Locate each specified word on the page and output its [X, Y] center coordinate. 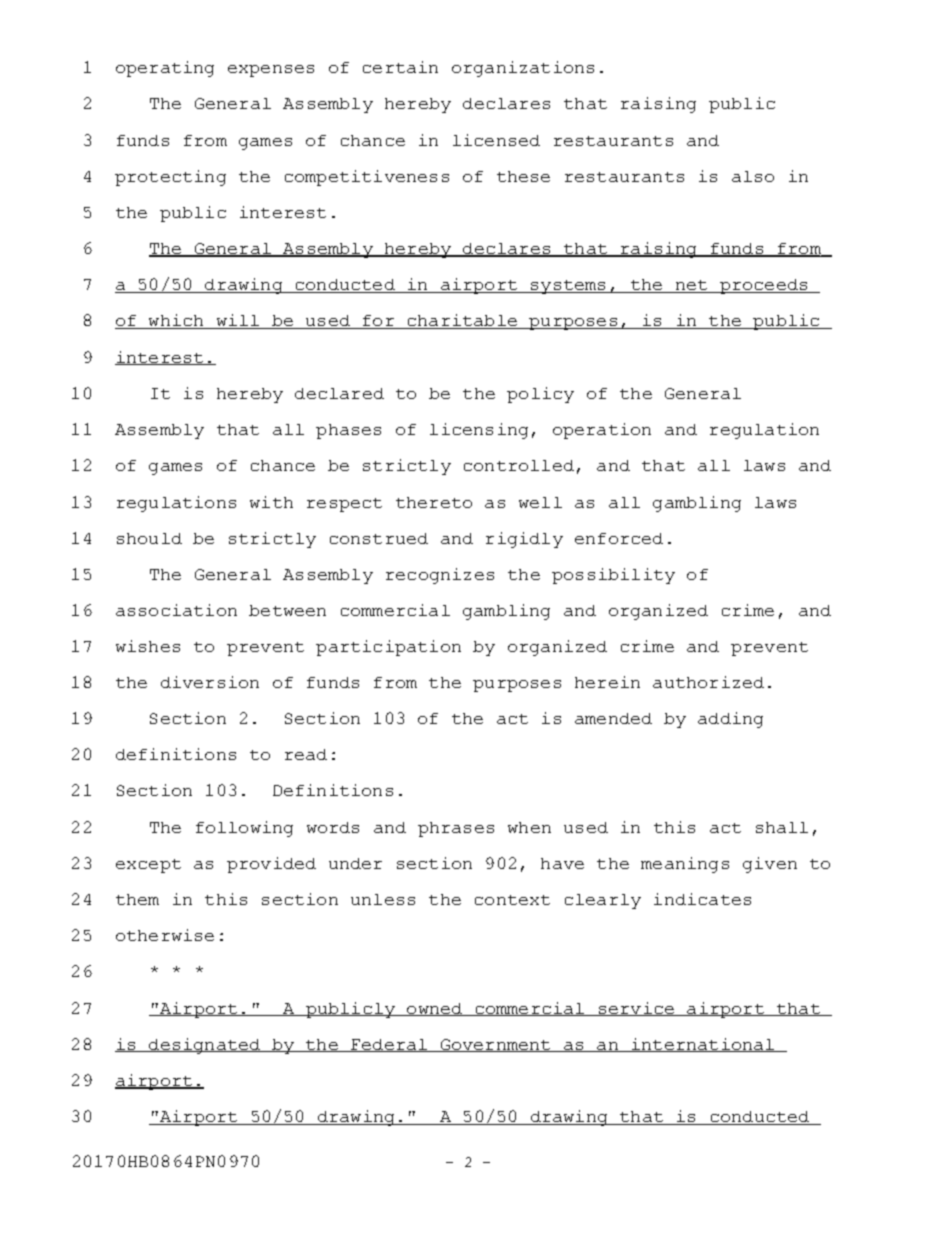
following [244, 829]
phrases [456, 829]
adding [730, 720]
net [691, 286]
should [149, 538]
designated [205, 1046]
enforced [619, 538]
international [702, 1045]
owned [435, 1009]
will [237, 321]
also [753, 176]
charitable [462, 321]
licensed [496, 140]
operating [165, 69]
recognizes [440, 576]
